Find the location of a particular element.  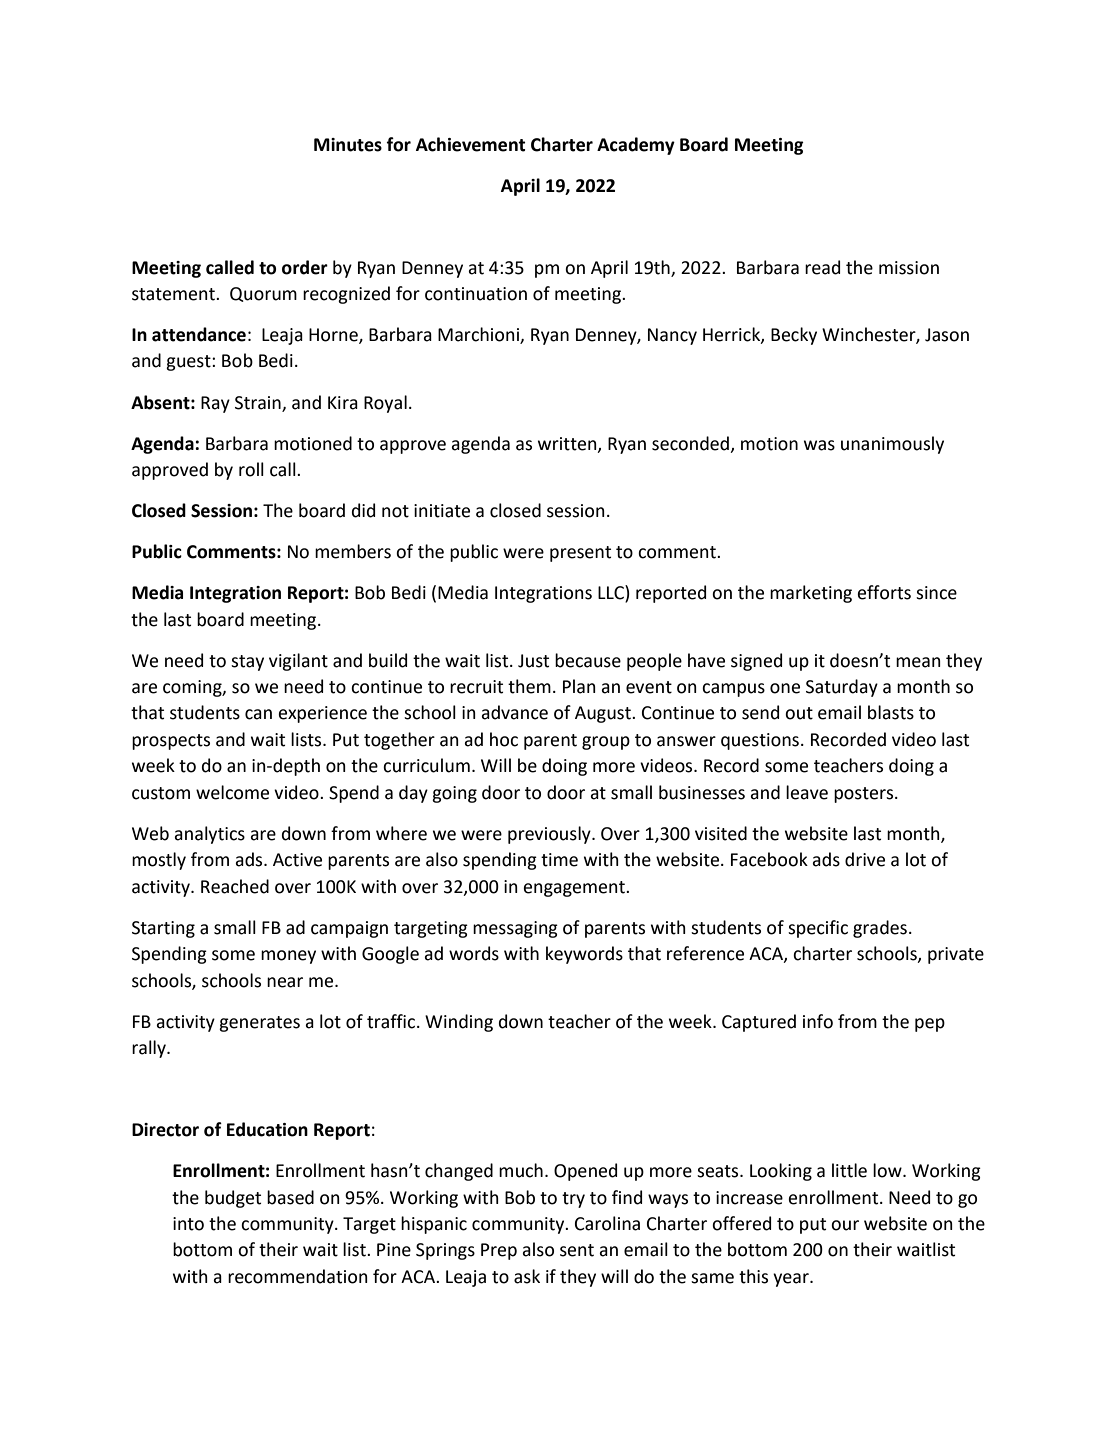

Minutes is located at coordinates (348, 145).
